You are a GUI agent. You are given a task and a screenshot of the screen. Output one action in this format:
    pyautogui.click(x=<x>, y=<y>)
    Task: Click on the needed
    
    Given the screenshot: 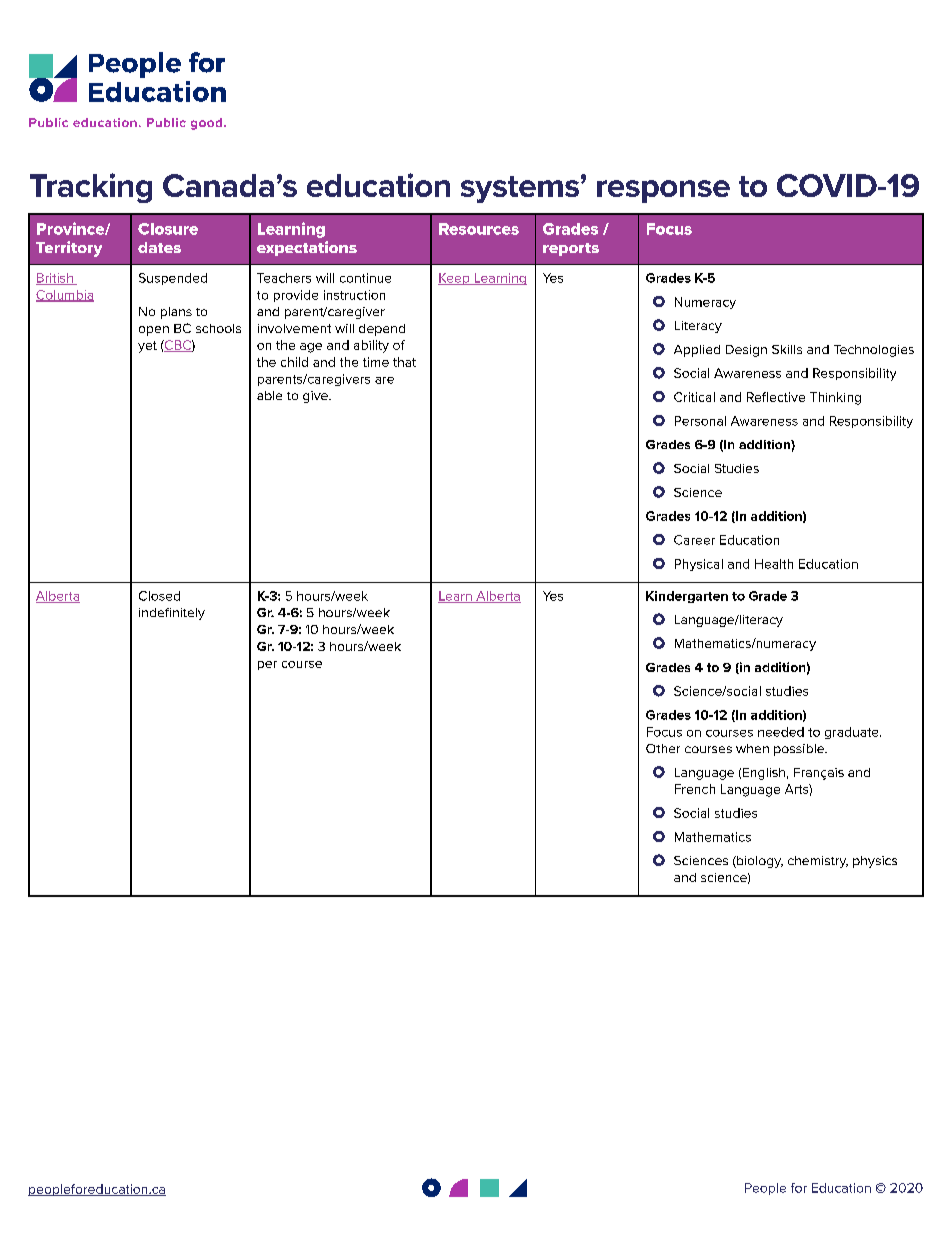 What is the action you would take?
    pyautogui.click(x=781, y=732)
